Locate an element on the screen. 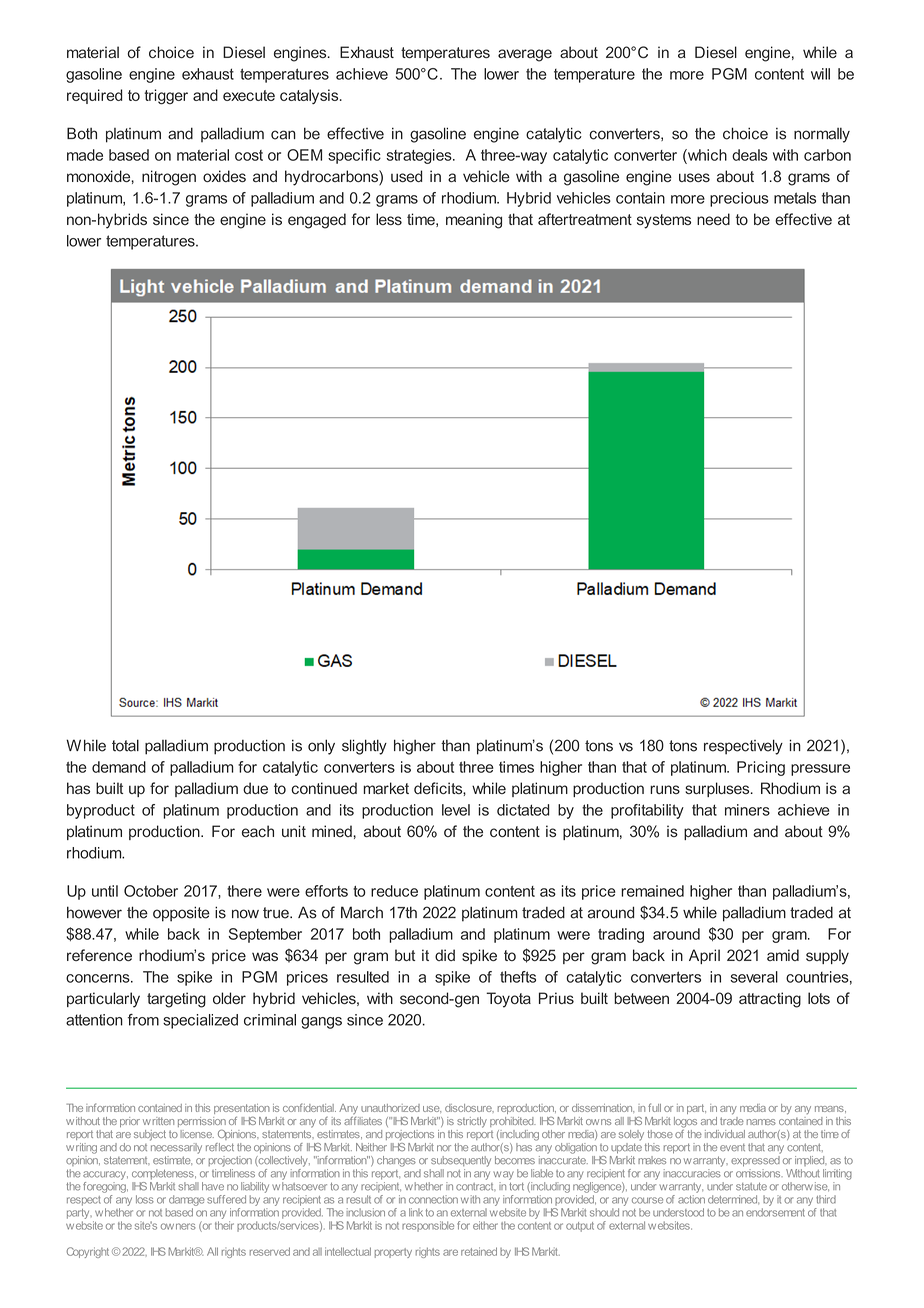 This screenshot has width=924, height=1308. trigger is located at coordinates (166, 97).
